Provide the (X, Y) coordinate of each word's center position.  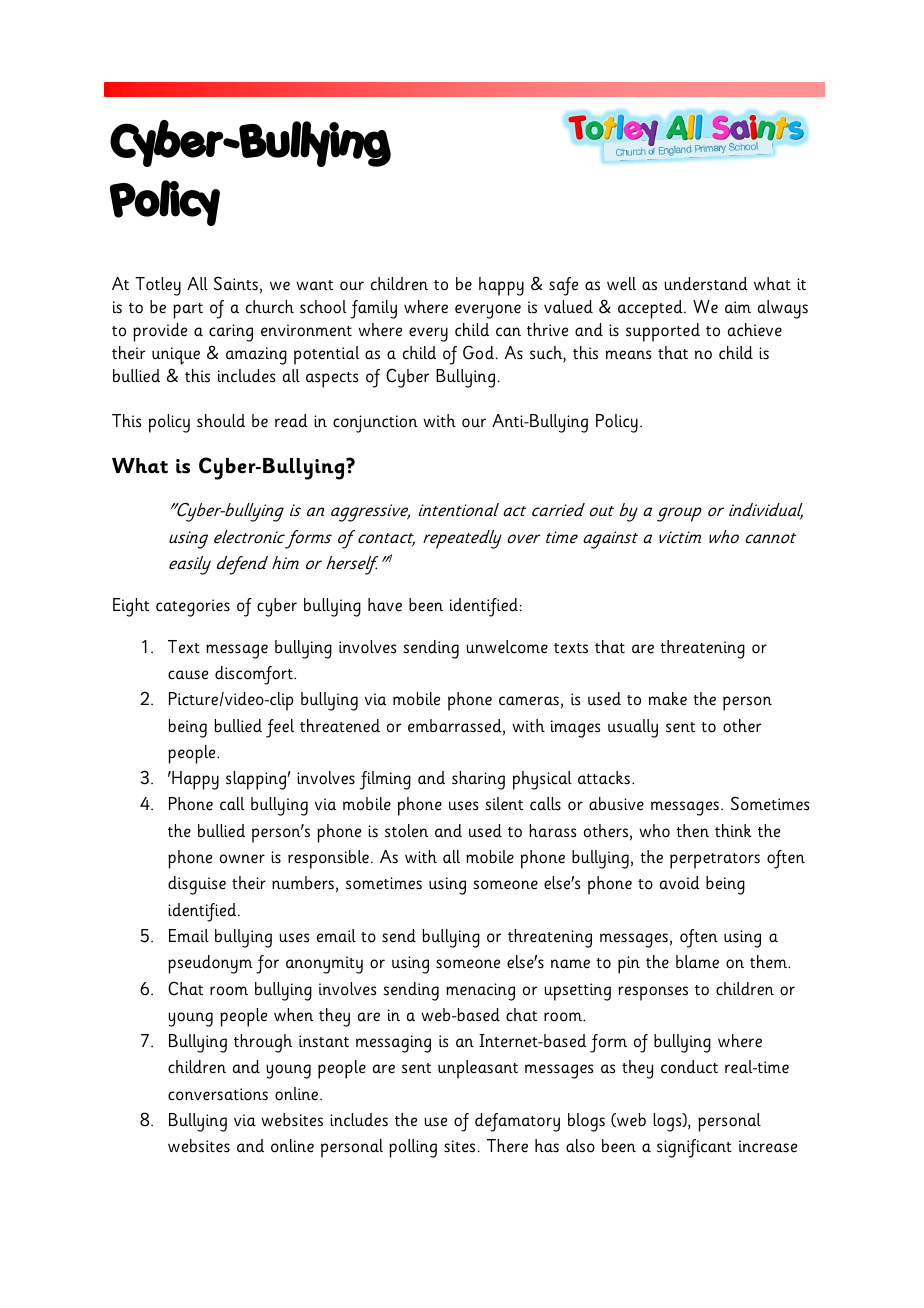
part (188, 311)
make (668, 699)
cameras (529, 701)
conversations (218, 1094)
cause (188, 675)
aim (738, 307)
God (478, 352)
